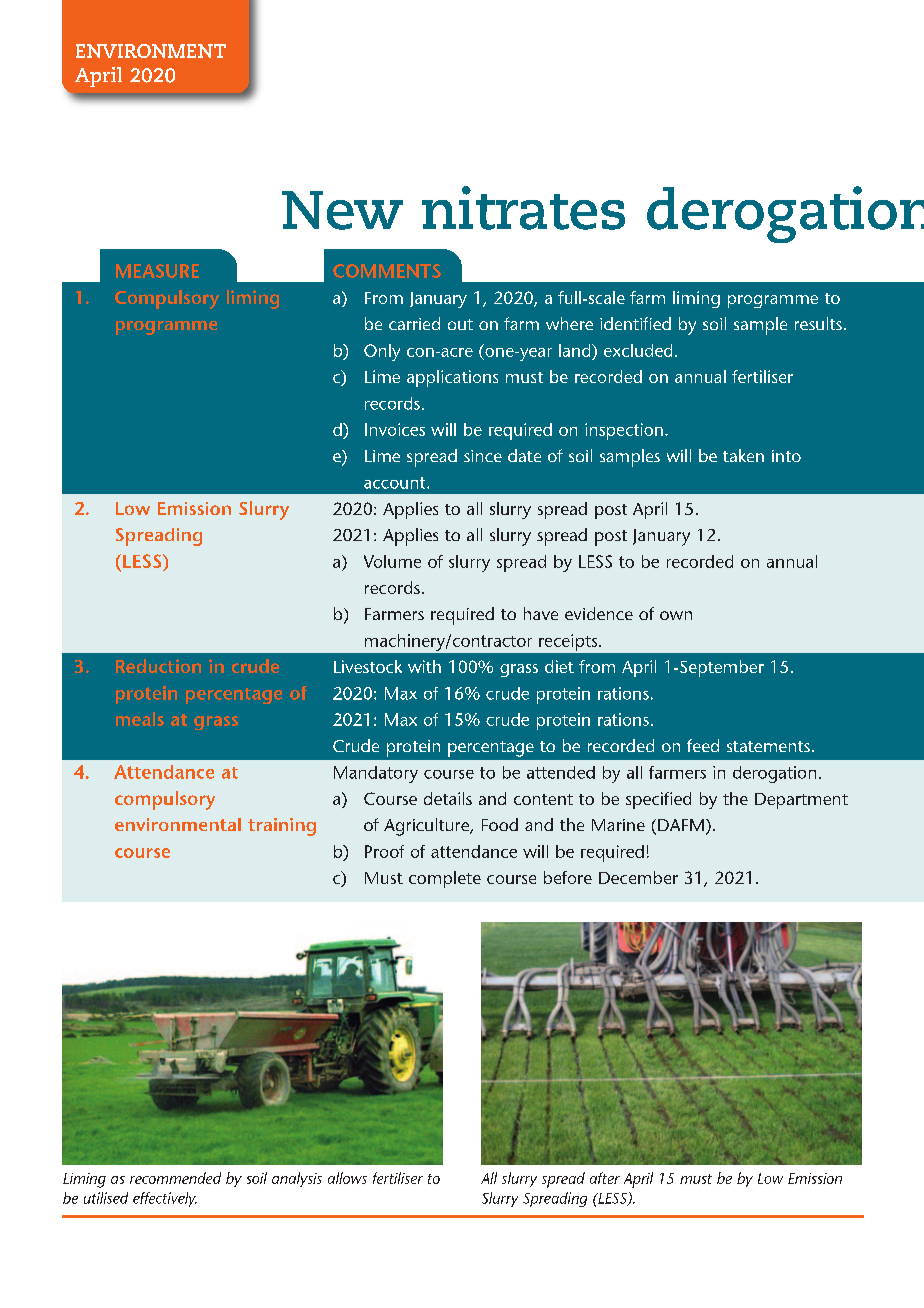 This screenshot has height=1308, width=924. Describe the element at coordinates (743, 455) in the screenshot. I see `taken` at that location.
